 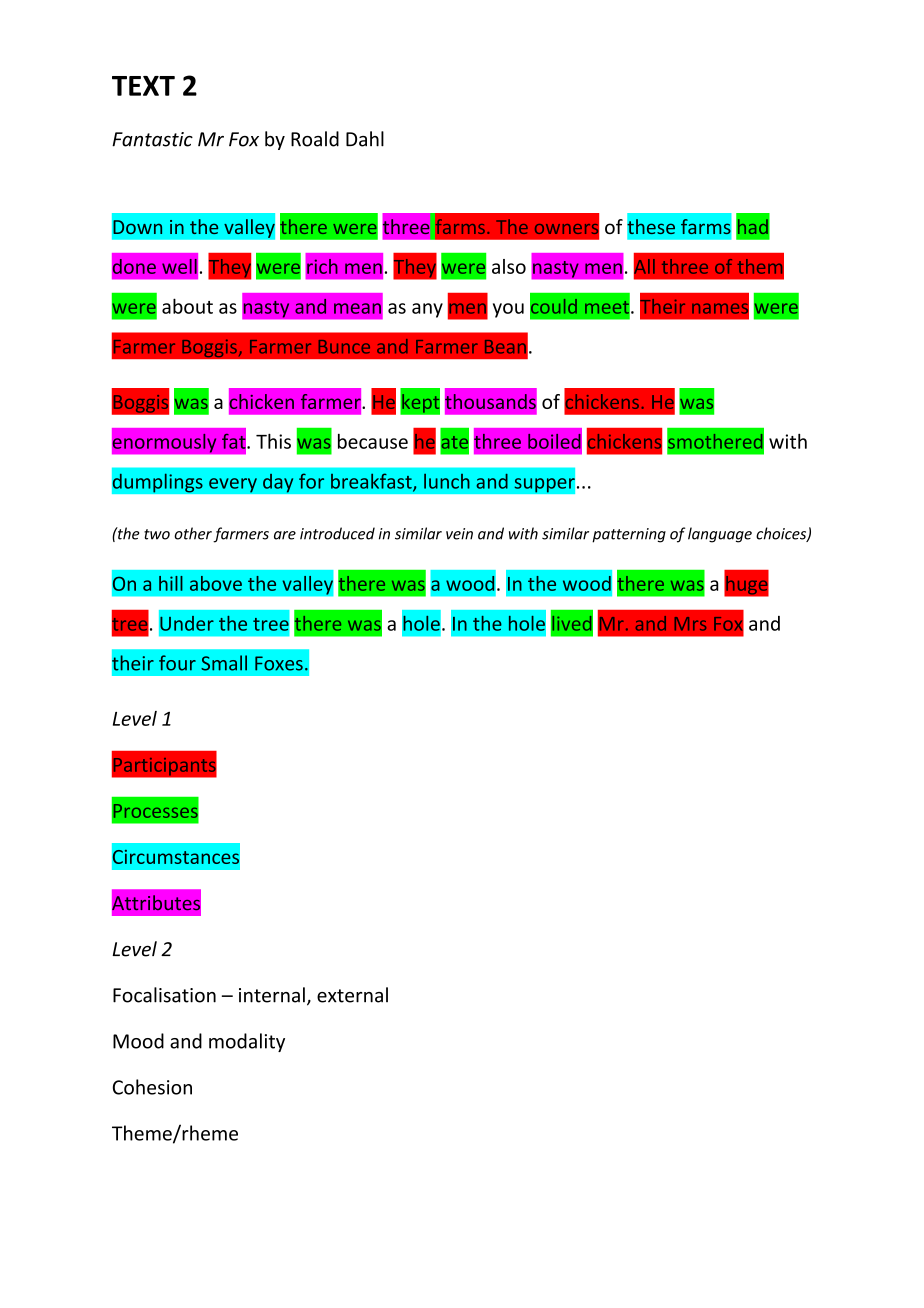 What do you see at coordinates (509, 266) in the screenshot?
I see `also` at bounding box center [509, 266].
